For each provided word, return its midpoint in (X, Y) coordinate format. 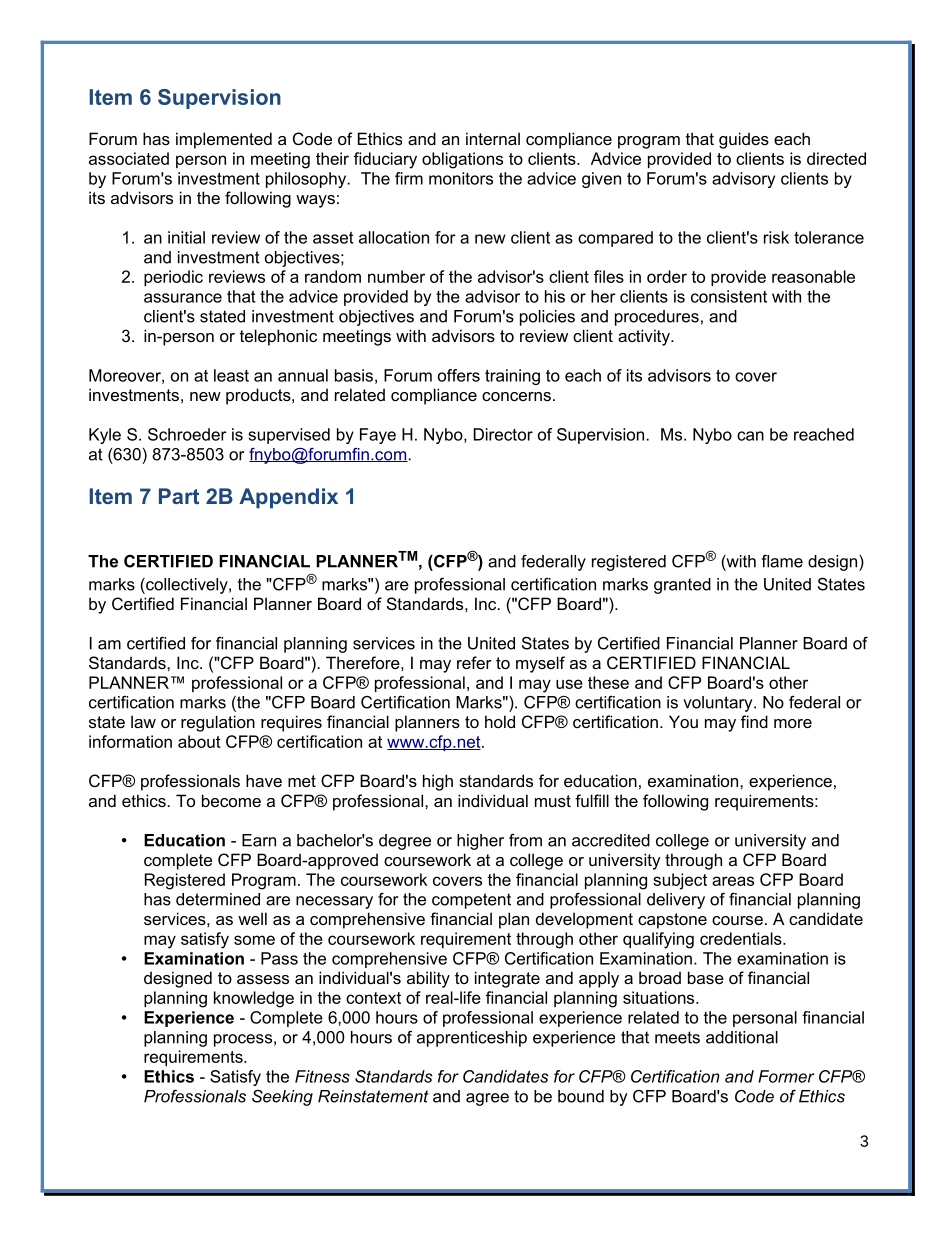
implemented (224, 140)
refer (474, 662)
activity (645, 337)
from (525, 840)
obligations (462, 160)
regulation (218, 723)
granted (682, 586)
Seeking (282, 1098)
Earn (259, 840)
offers (459, 375)
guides (744, 140)
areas (733, 881)
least (231, 375)
